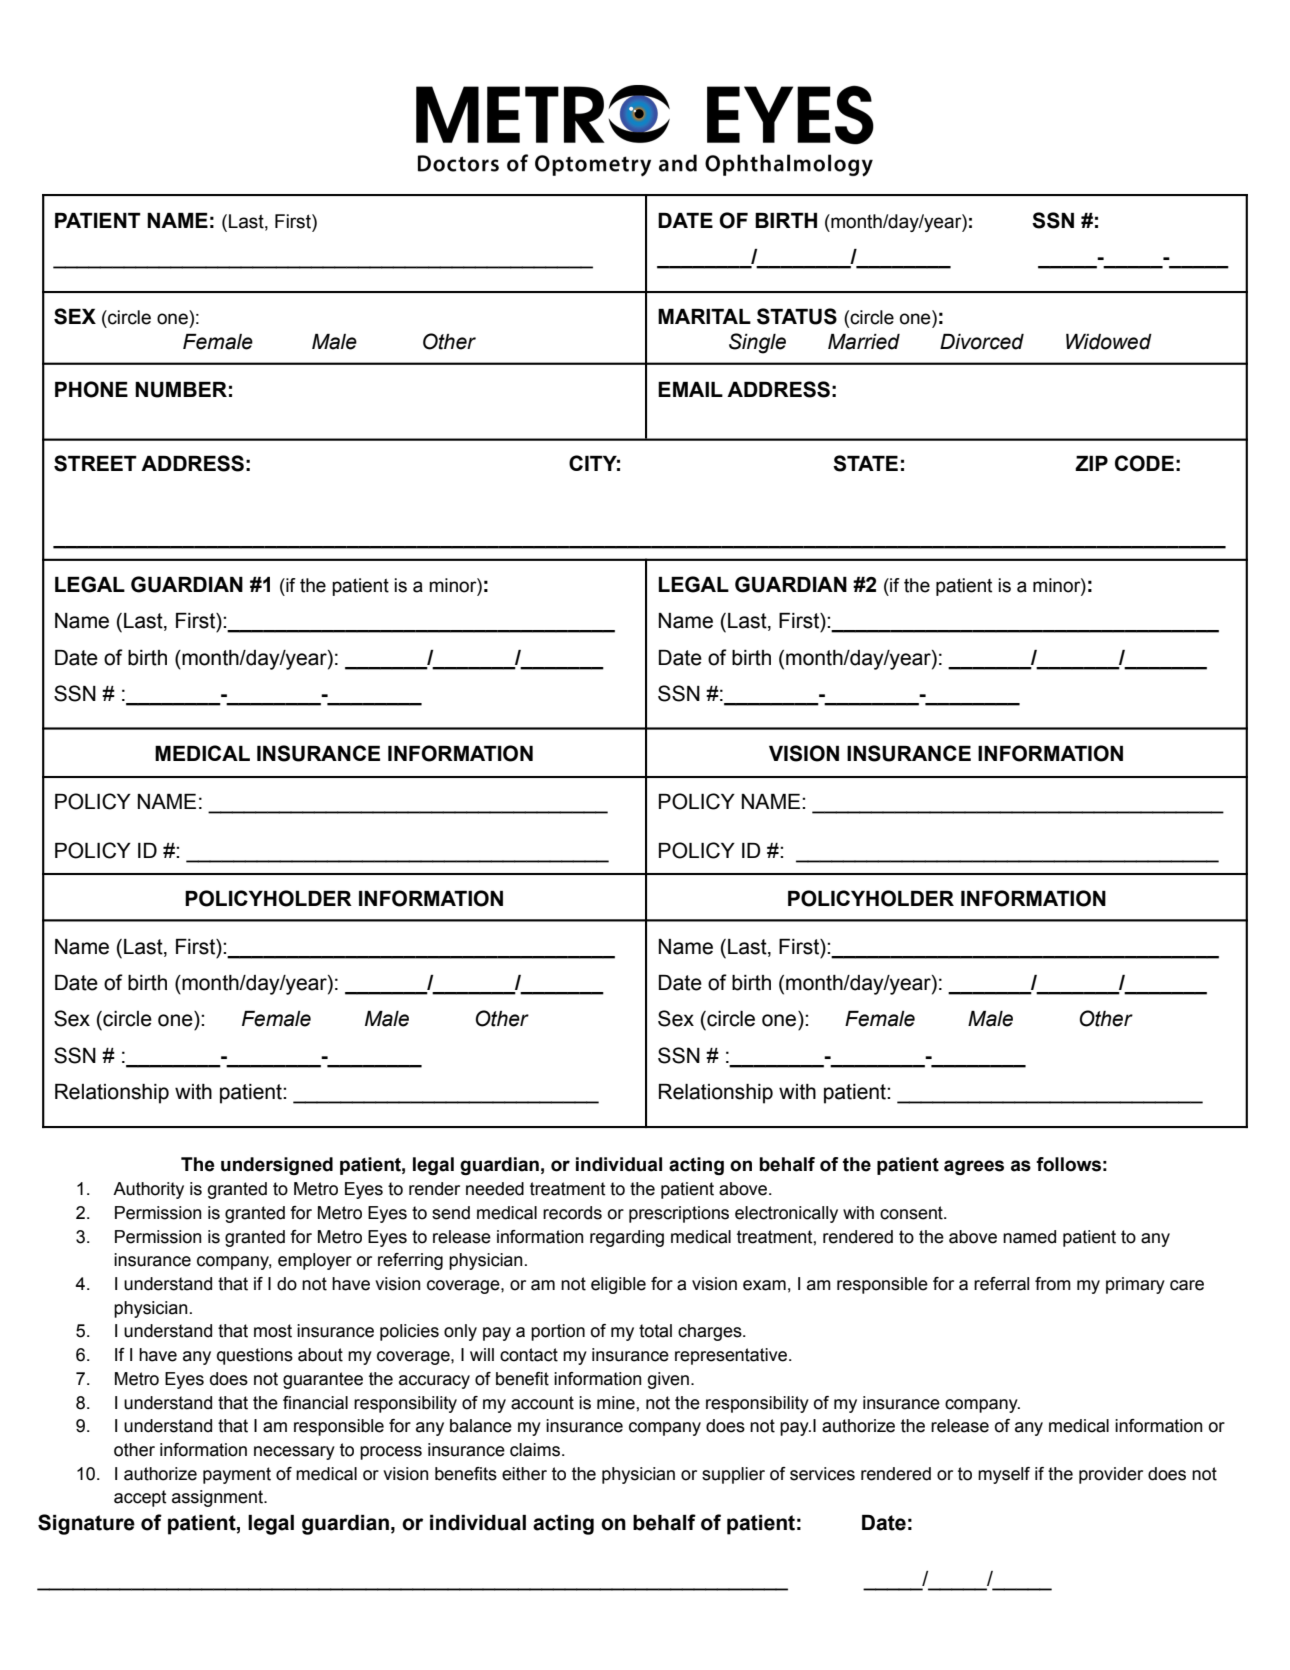 This screenshot has height=1670, width=1290. What do you see at coordinates (181, 390) in the screenshot?
I see `NUMBER` at bounding box center [181, 390].
